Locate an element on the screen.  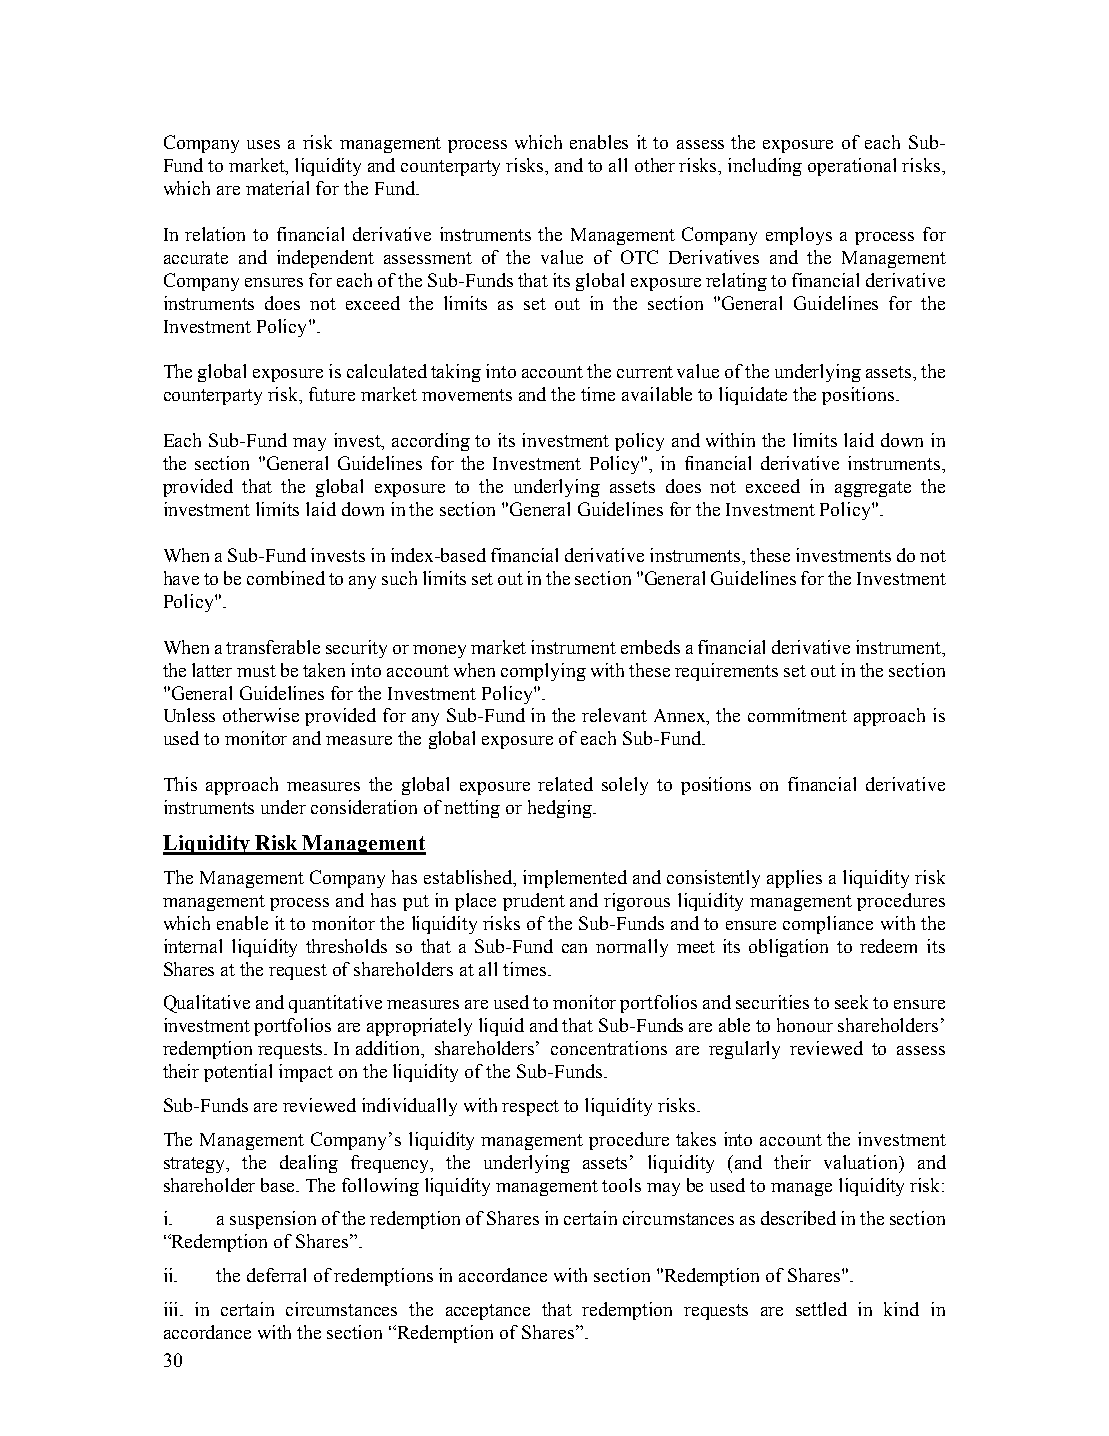
OTC is located at coordinates (639, 257).
